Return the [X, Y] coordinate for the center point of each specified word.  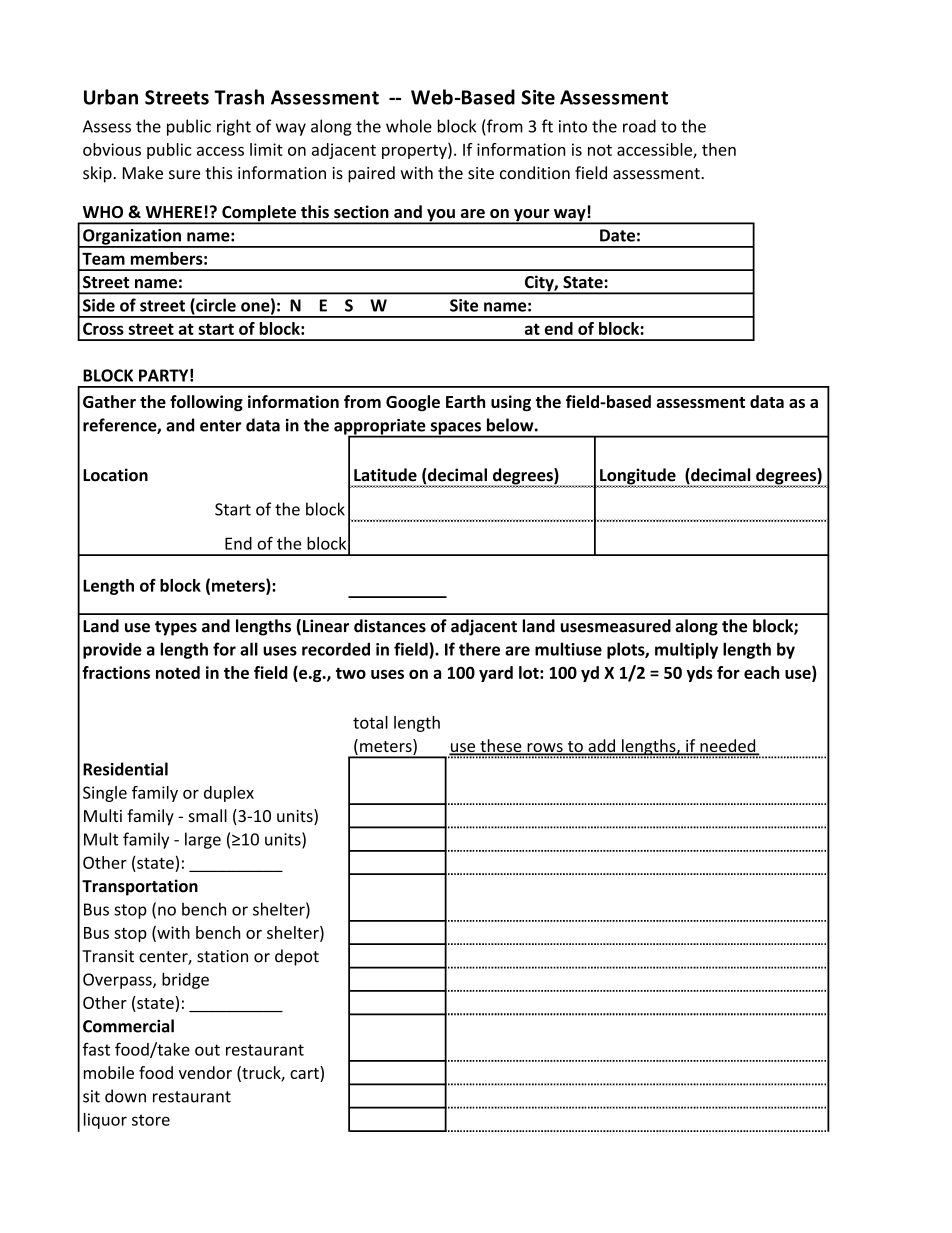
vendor [205, 1072]
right [234, 127]
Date [617, 235]
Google [413, 403]
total [370, 722]
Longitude [638, 477]
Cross [103, 328]
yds [699, 674]
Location [115, 475]
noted [178, 672]
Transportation [140, 887]
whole [409, 126]
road [639, 126]
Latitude [385, 475]
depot [297, 957]
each [761, 672]
